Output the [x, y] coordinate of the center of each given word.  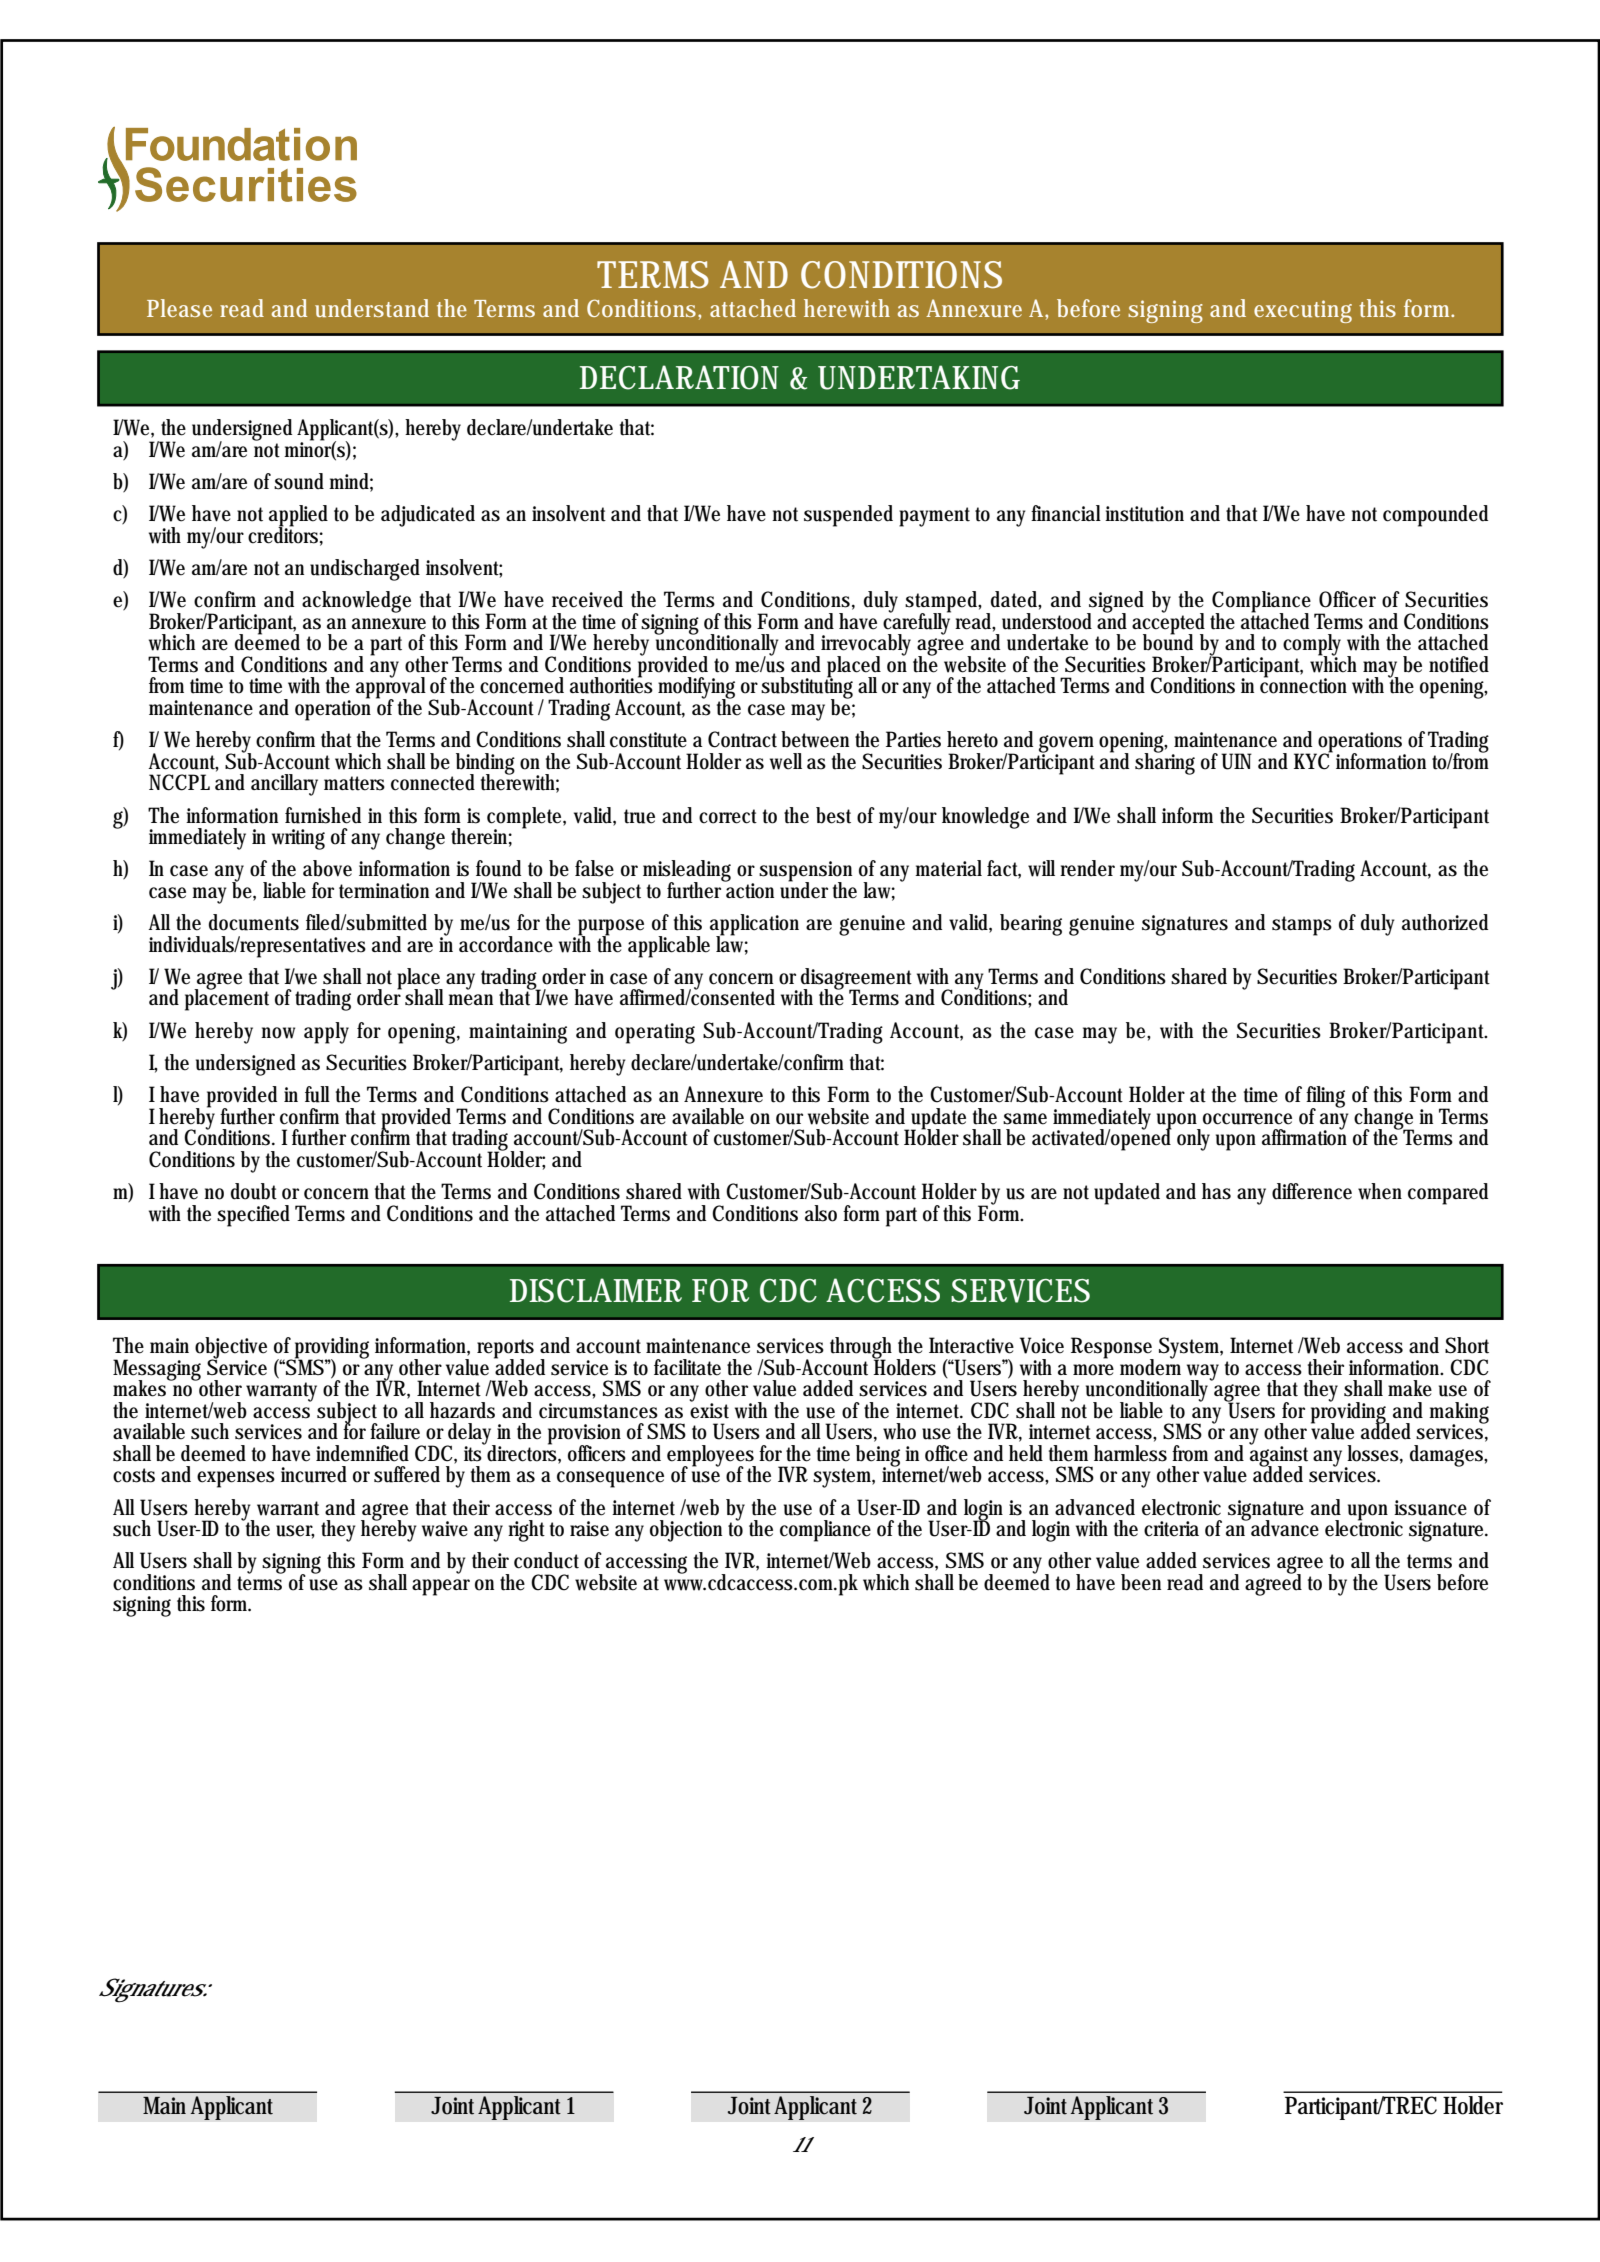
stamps [1302, 926]
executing [1303, 311]
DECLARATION [679, 377]
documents [254, 922]
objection [686, 1531]
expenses [236, 1479]
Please [179, 308]
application [754, 926]
